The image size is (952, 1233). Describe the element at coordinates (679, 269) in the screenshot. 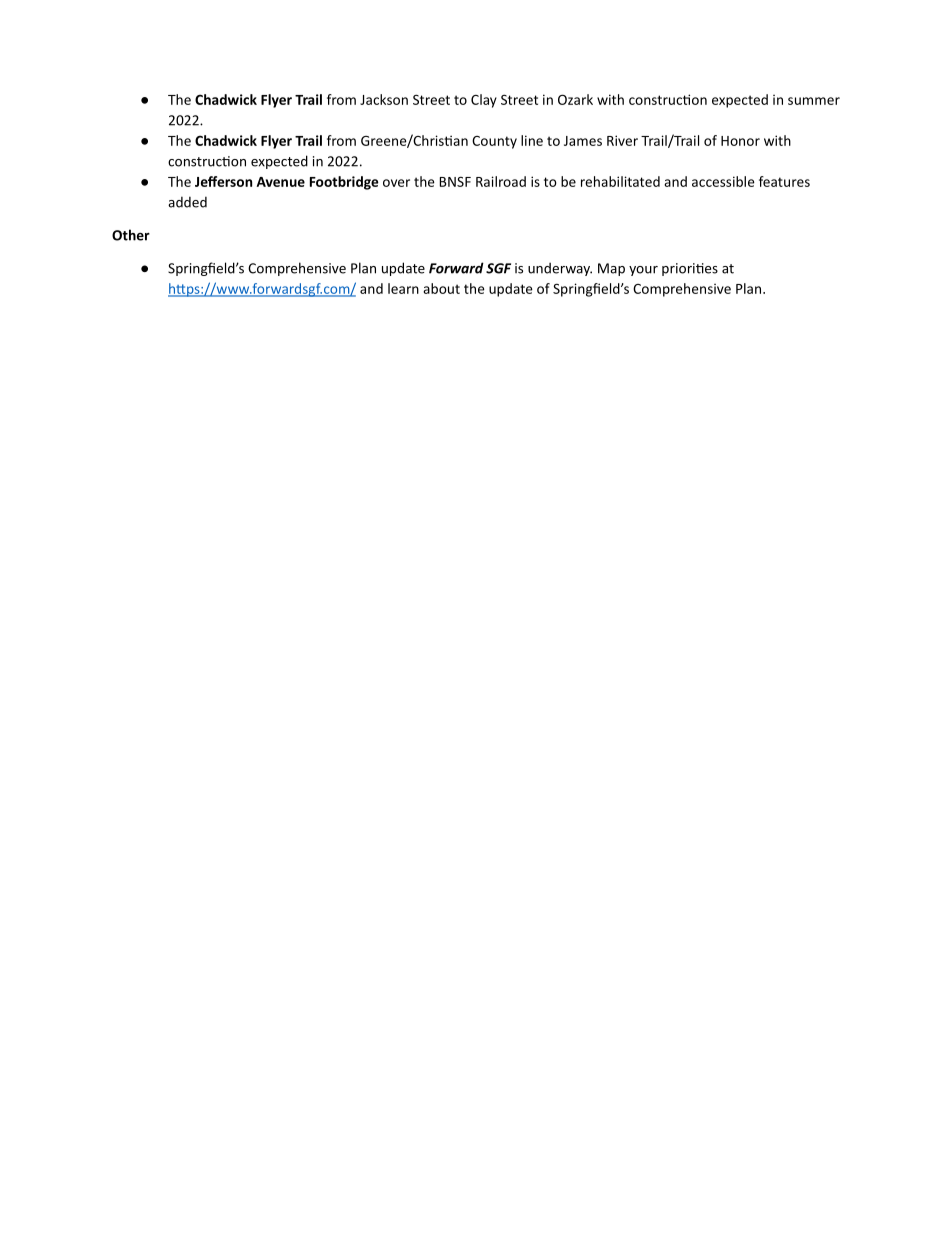

I see `priori` at that location.
